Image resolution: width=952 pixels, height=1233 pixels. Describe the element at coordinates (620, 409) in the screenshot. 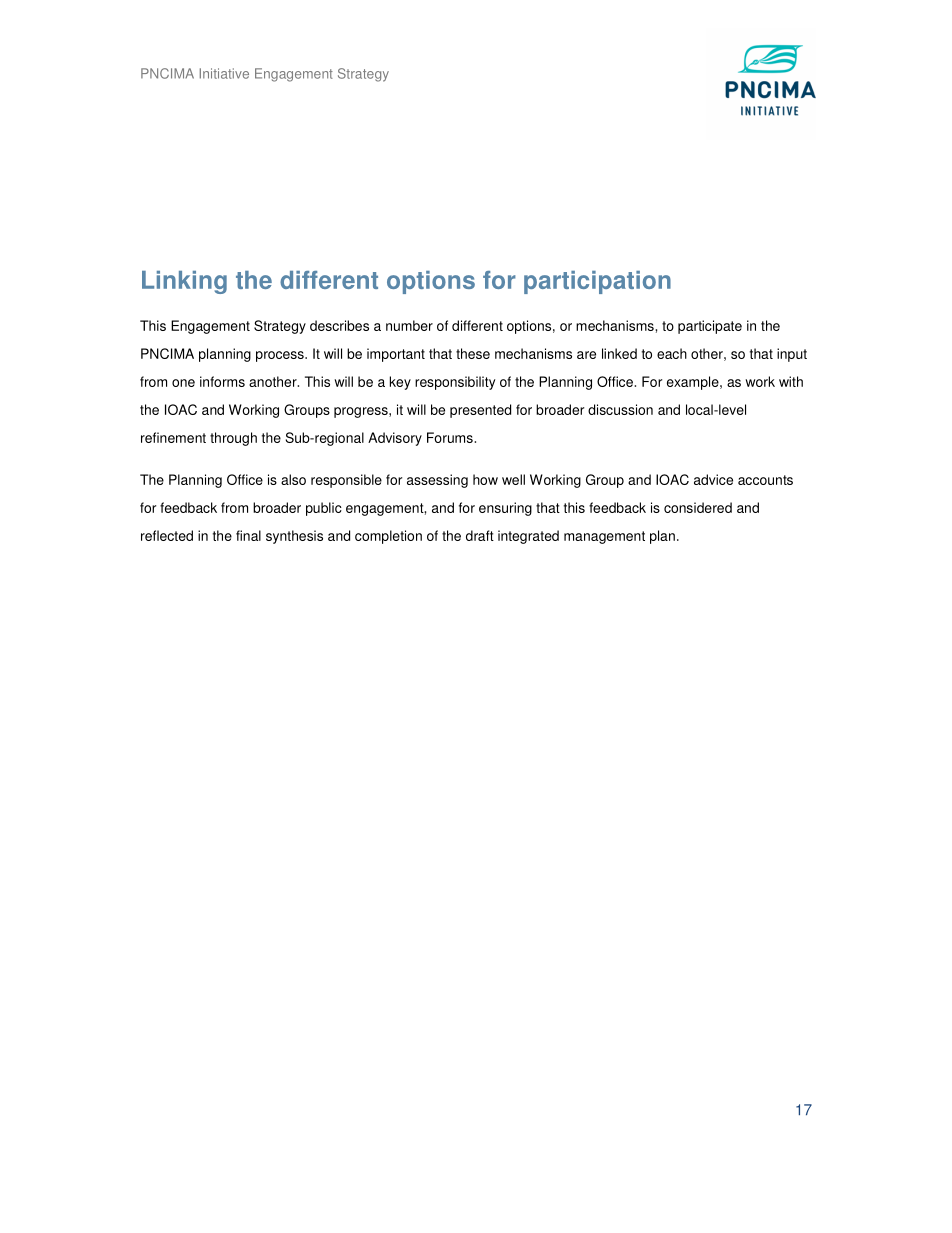

I see `discussion` at that location.
